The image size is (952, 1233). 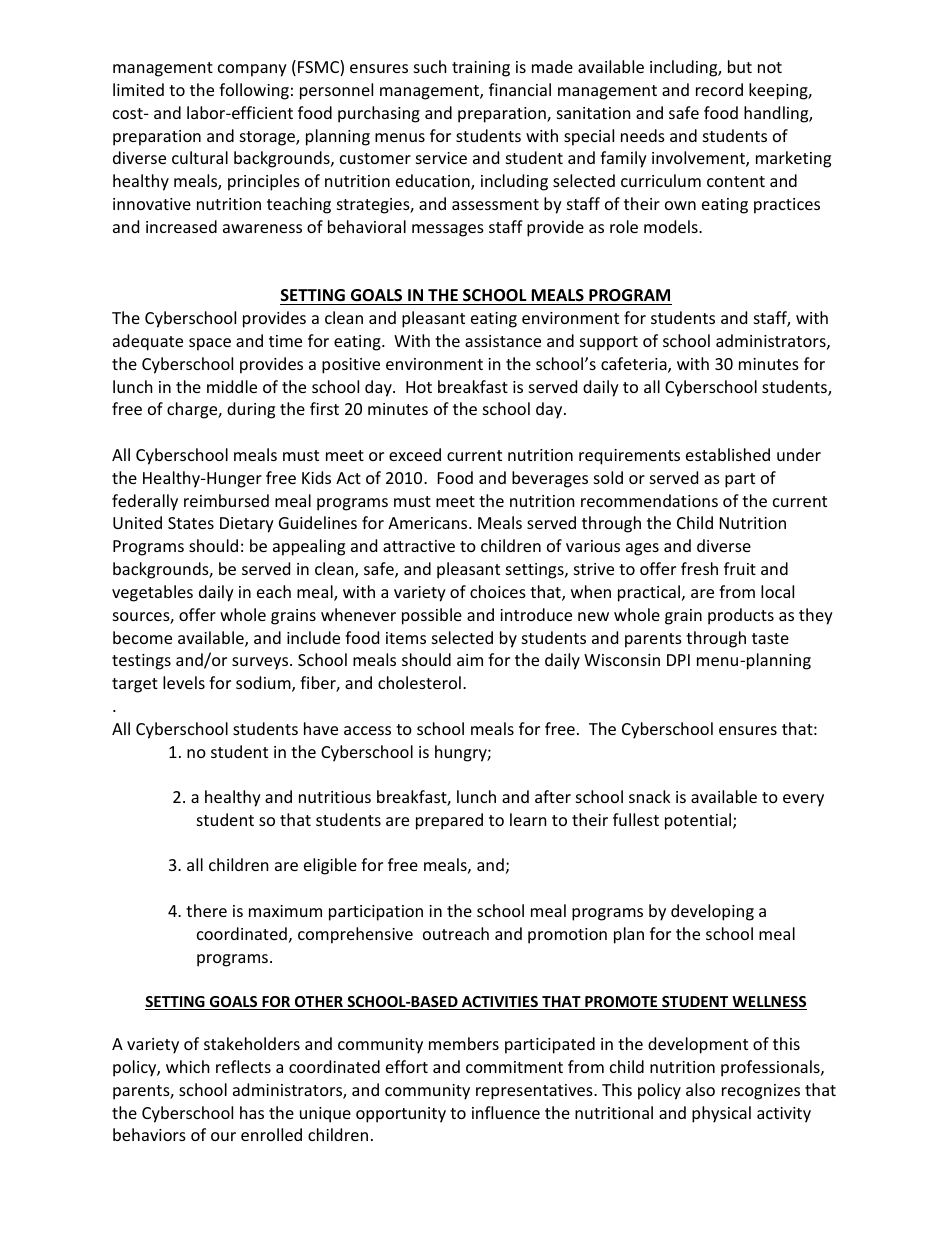 What do you see at coordinates (152, 593) in the screenshot?
I see `vegetables` at bounding box center [152, 593].
